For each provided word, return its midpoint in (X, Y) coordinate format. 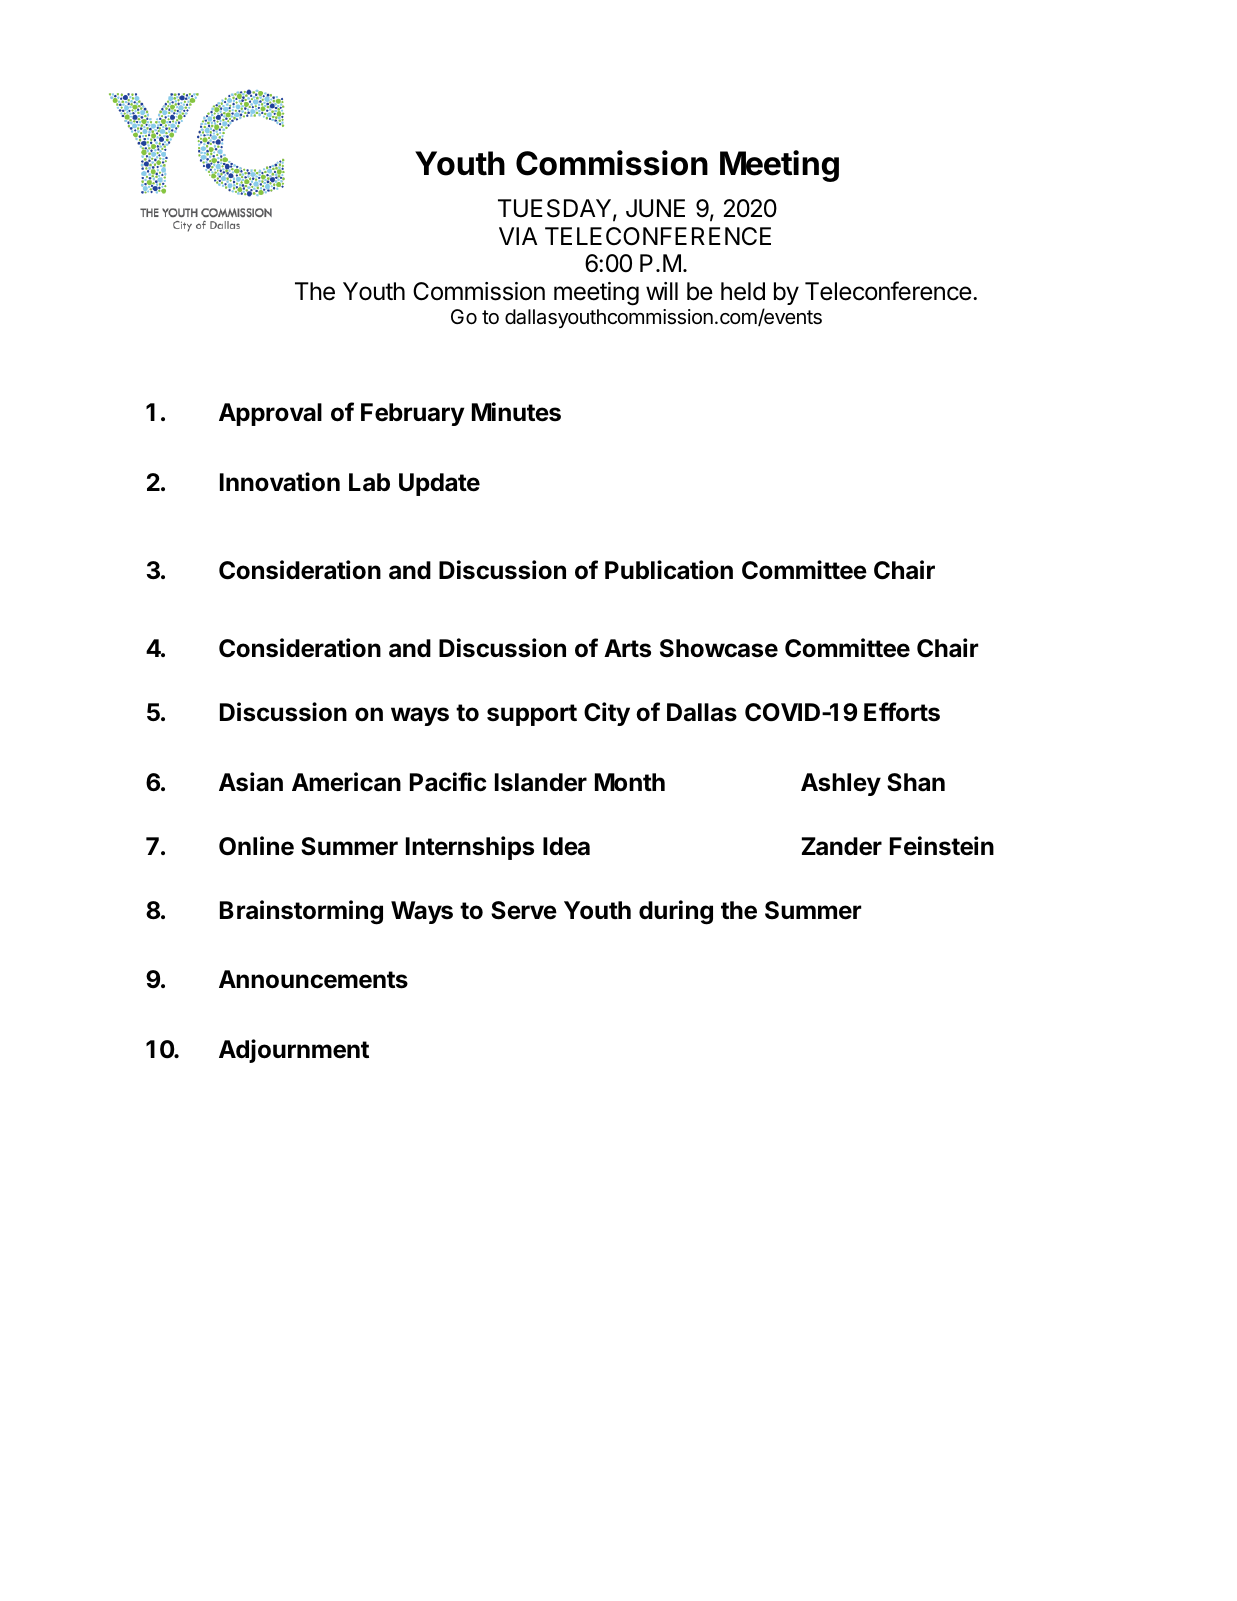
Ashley (841, 784)
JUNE (655, 208)
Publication (669, 570)
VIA (518, 236)
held (743, 291)
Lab (369, 482)
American (346, 782)
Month (630, 782)
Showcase (719, 648)
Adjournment (294, 1051)
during (676, 912)
